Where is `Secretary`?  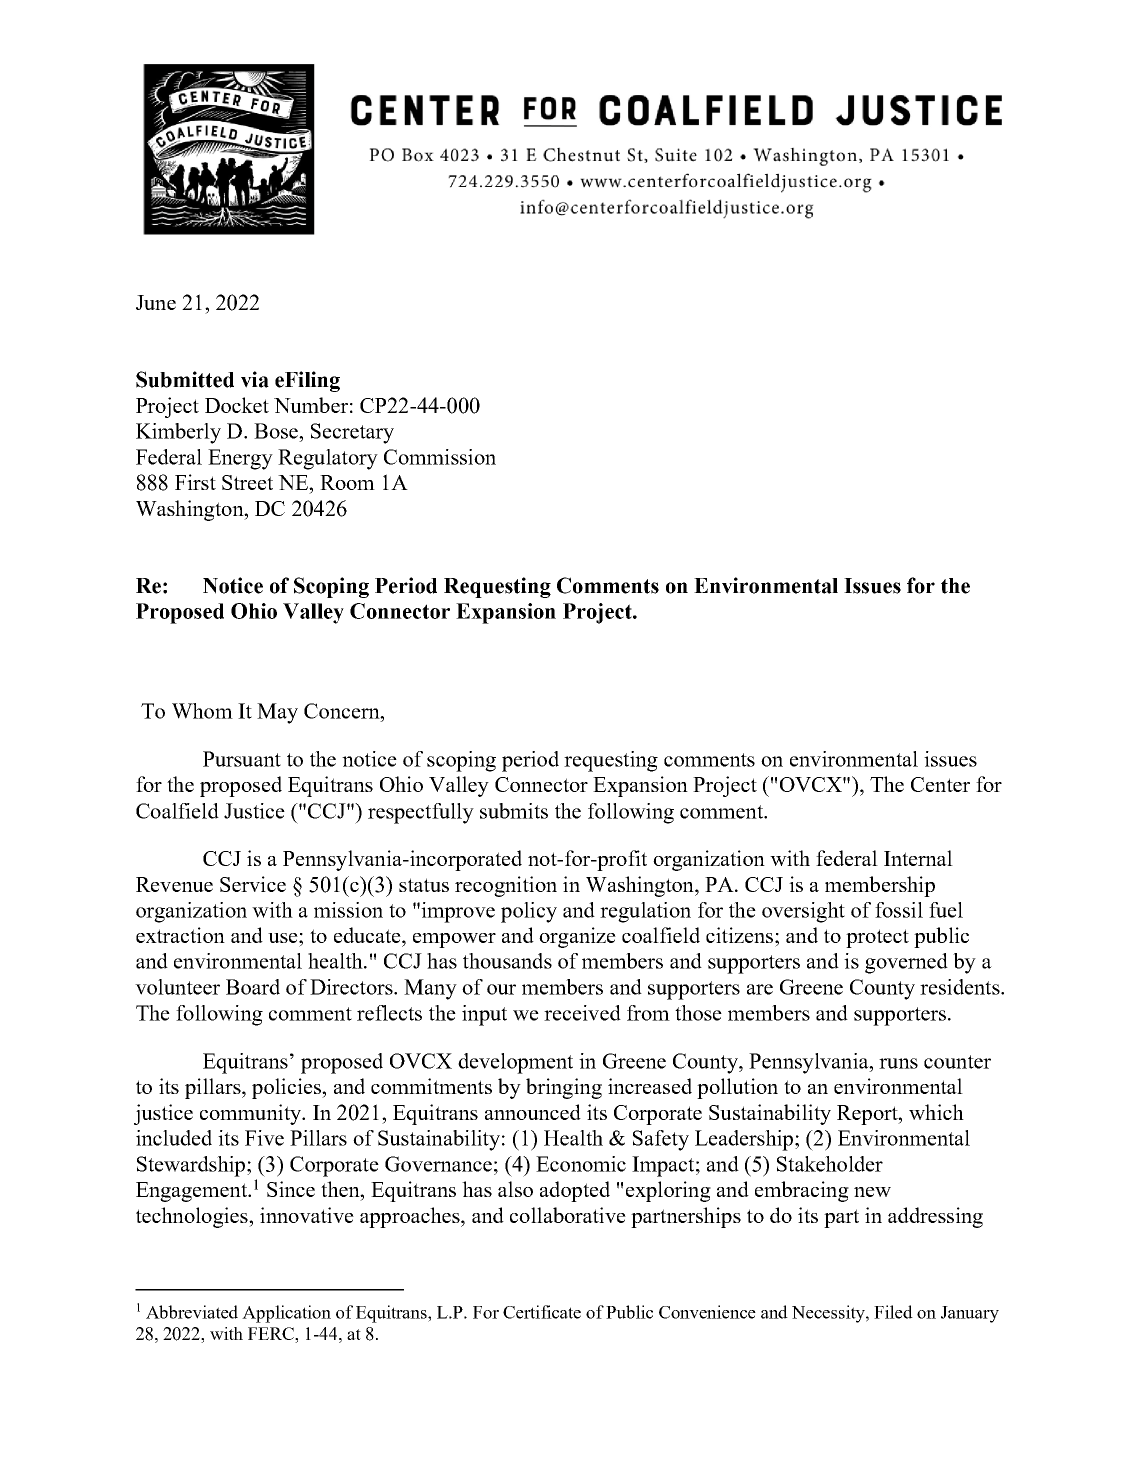
Secretary is located at coordinates (352, 433).
